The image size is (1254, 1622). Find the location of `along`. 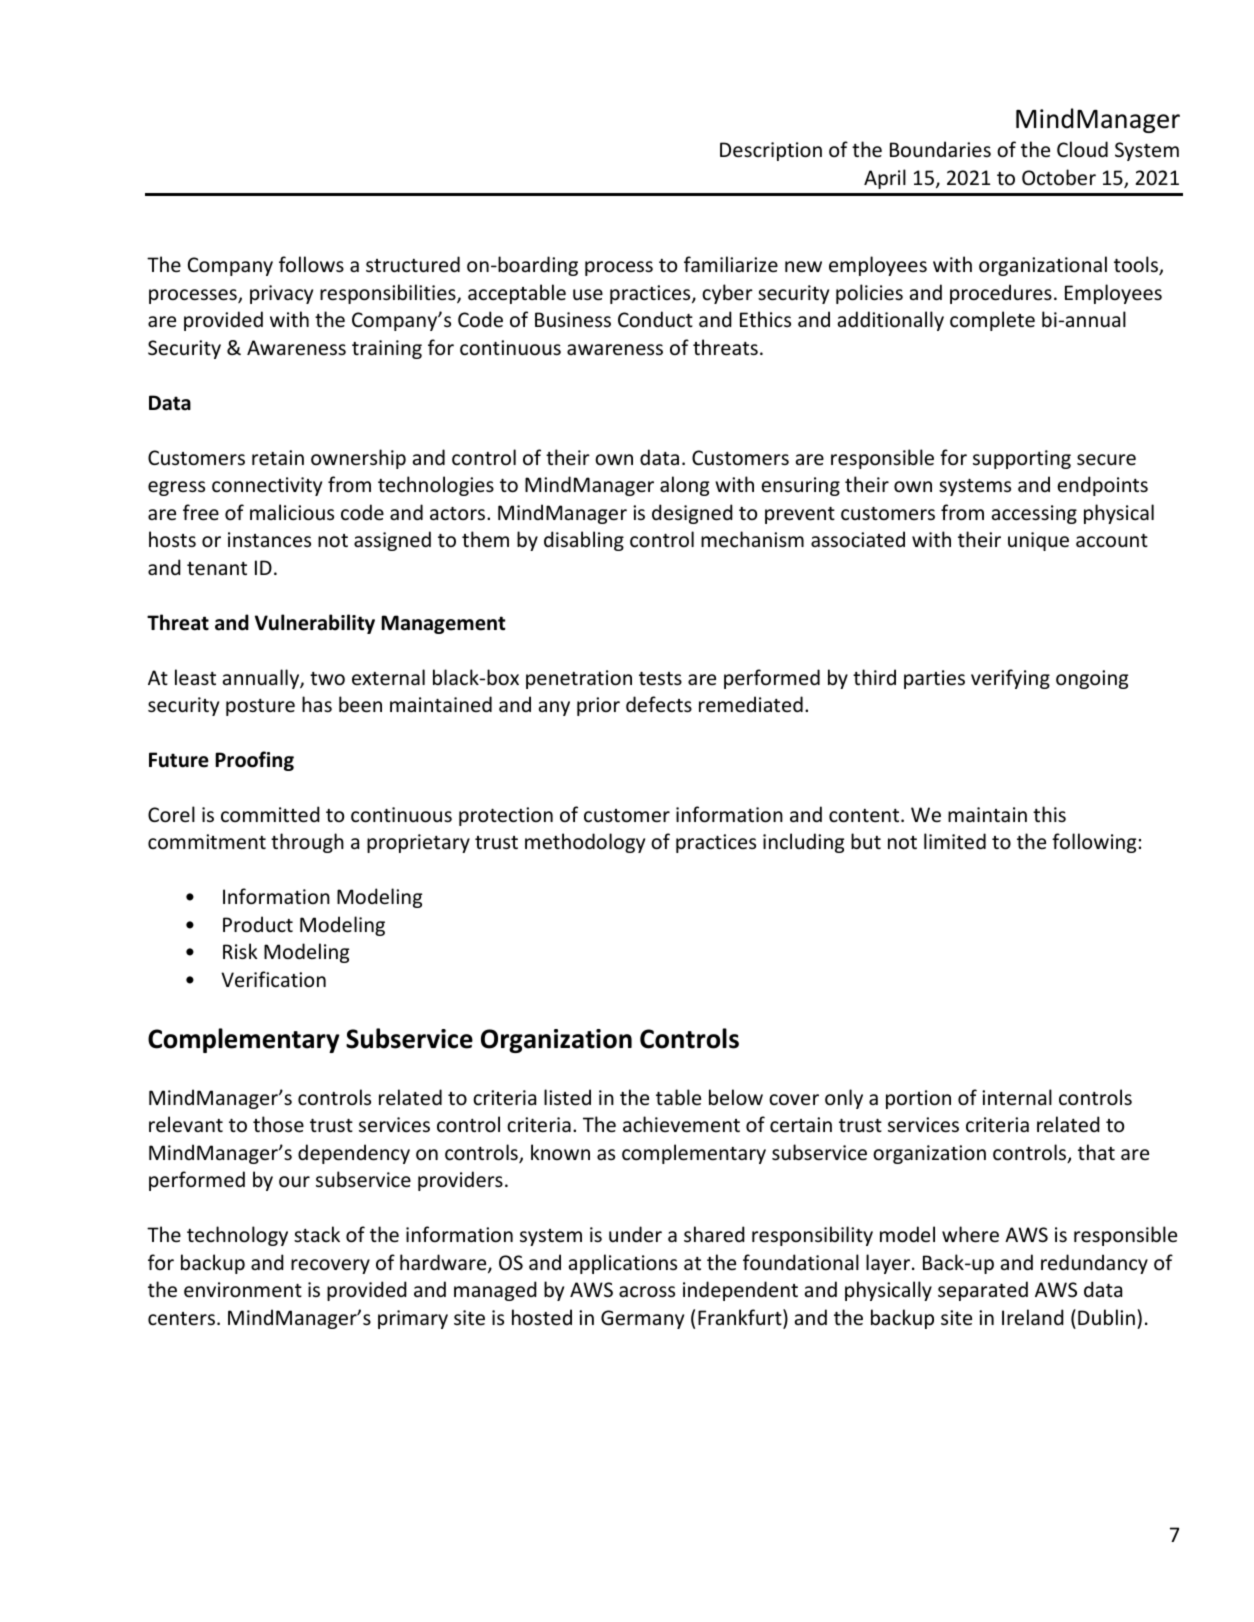

along is located at coordinates (684, 486).
